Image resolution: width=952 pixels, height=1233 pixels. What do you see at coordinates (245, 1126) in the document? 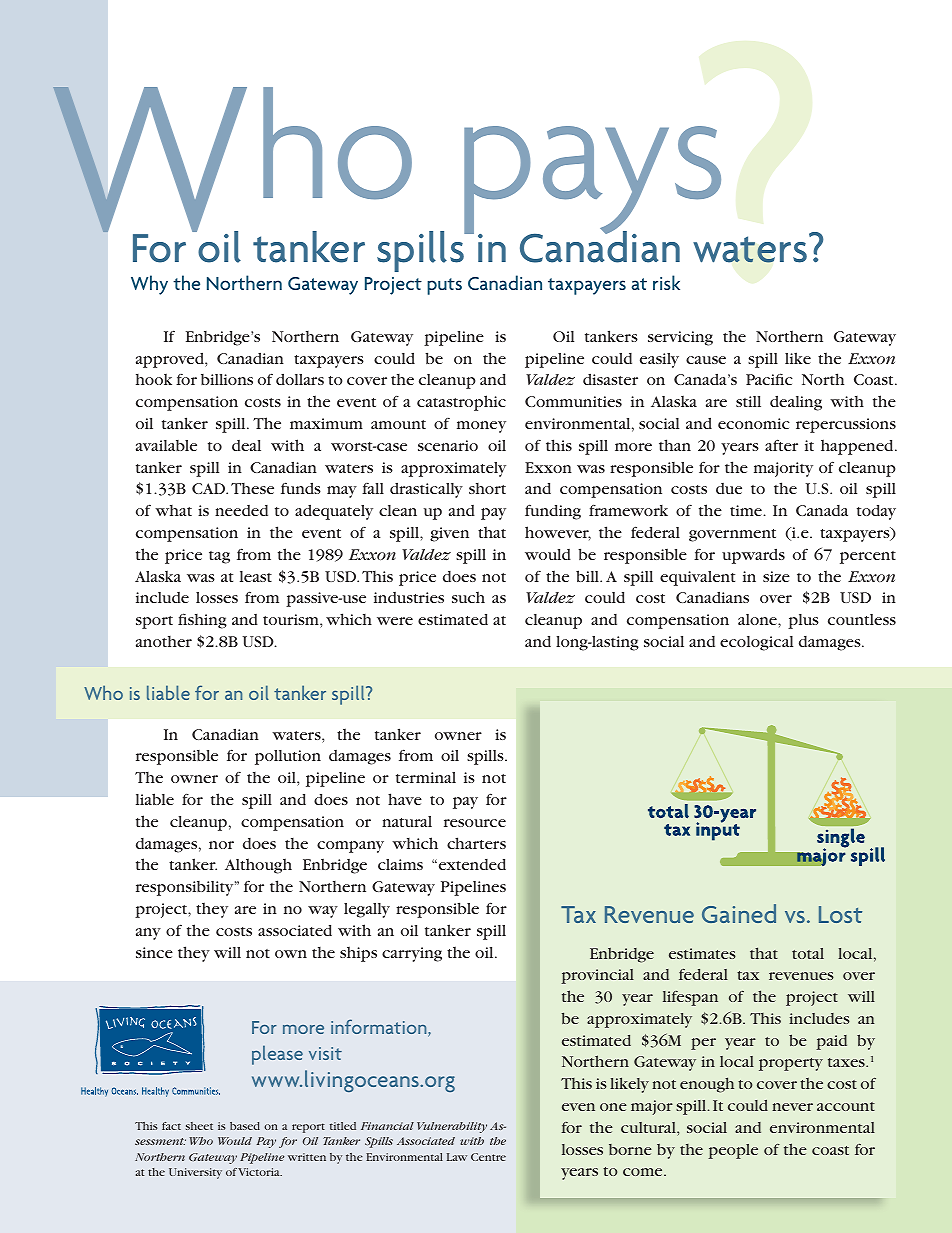
I see `based` at bounding box center [245, 1126].
